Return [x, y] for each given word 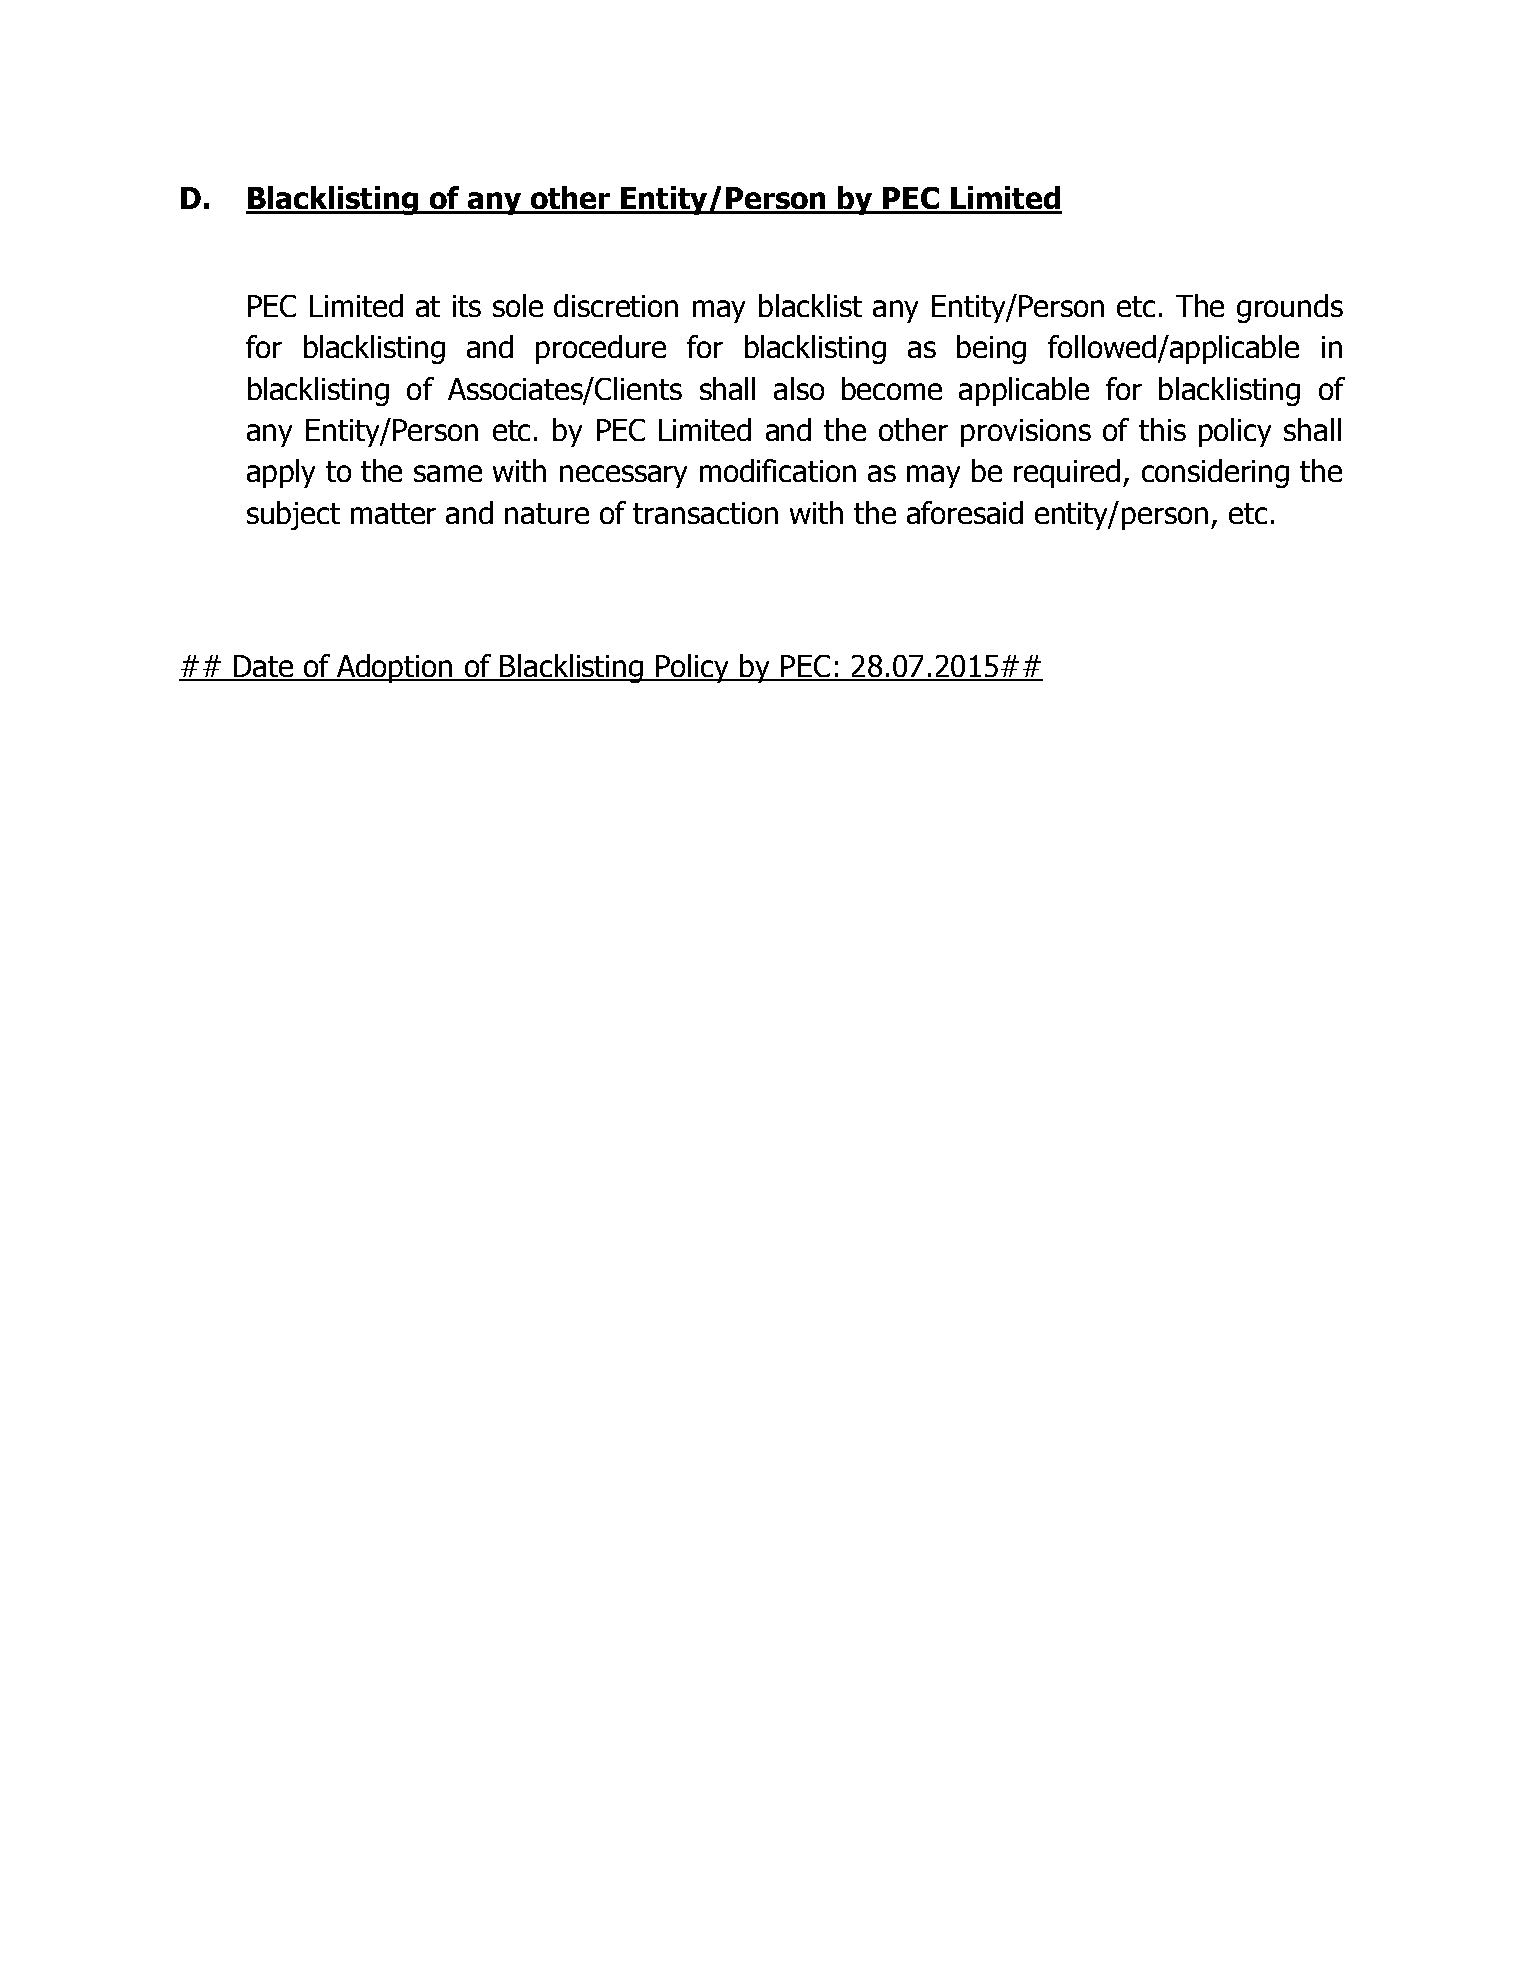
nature [547, 513]
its [467, 306]
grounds [1290, 308]
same [448, 473]
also [799, 388]
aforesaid [965, 512]
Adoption [395, 668]
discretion [616, 305]
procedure [601, 349]
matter [393, 513]
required [1067, 473]
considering [1215, 473]
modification [778, 470]
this [1162, 429]
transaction [705, 513]
